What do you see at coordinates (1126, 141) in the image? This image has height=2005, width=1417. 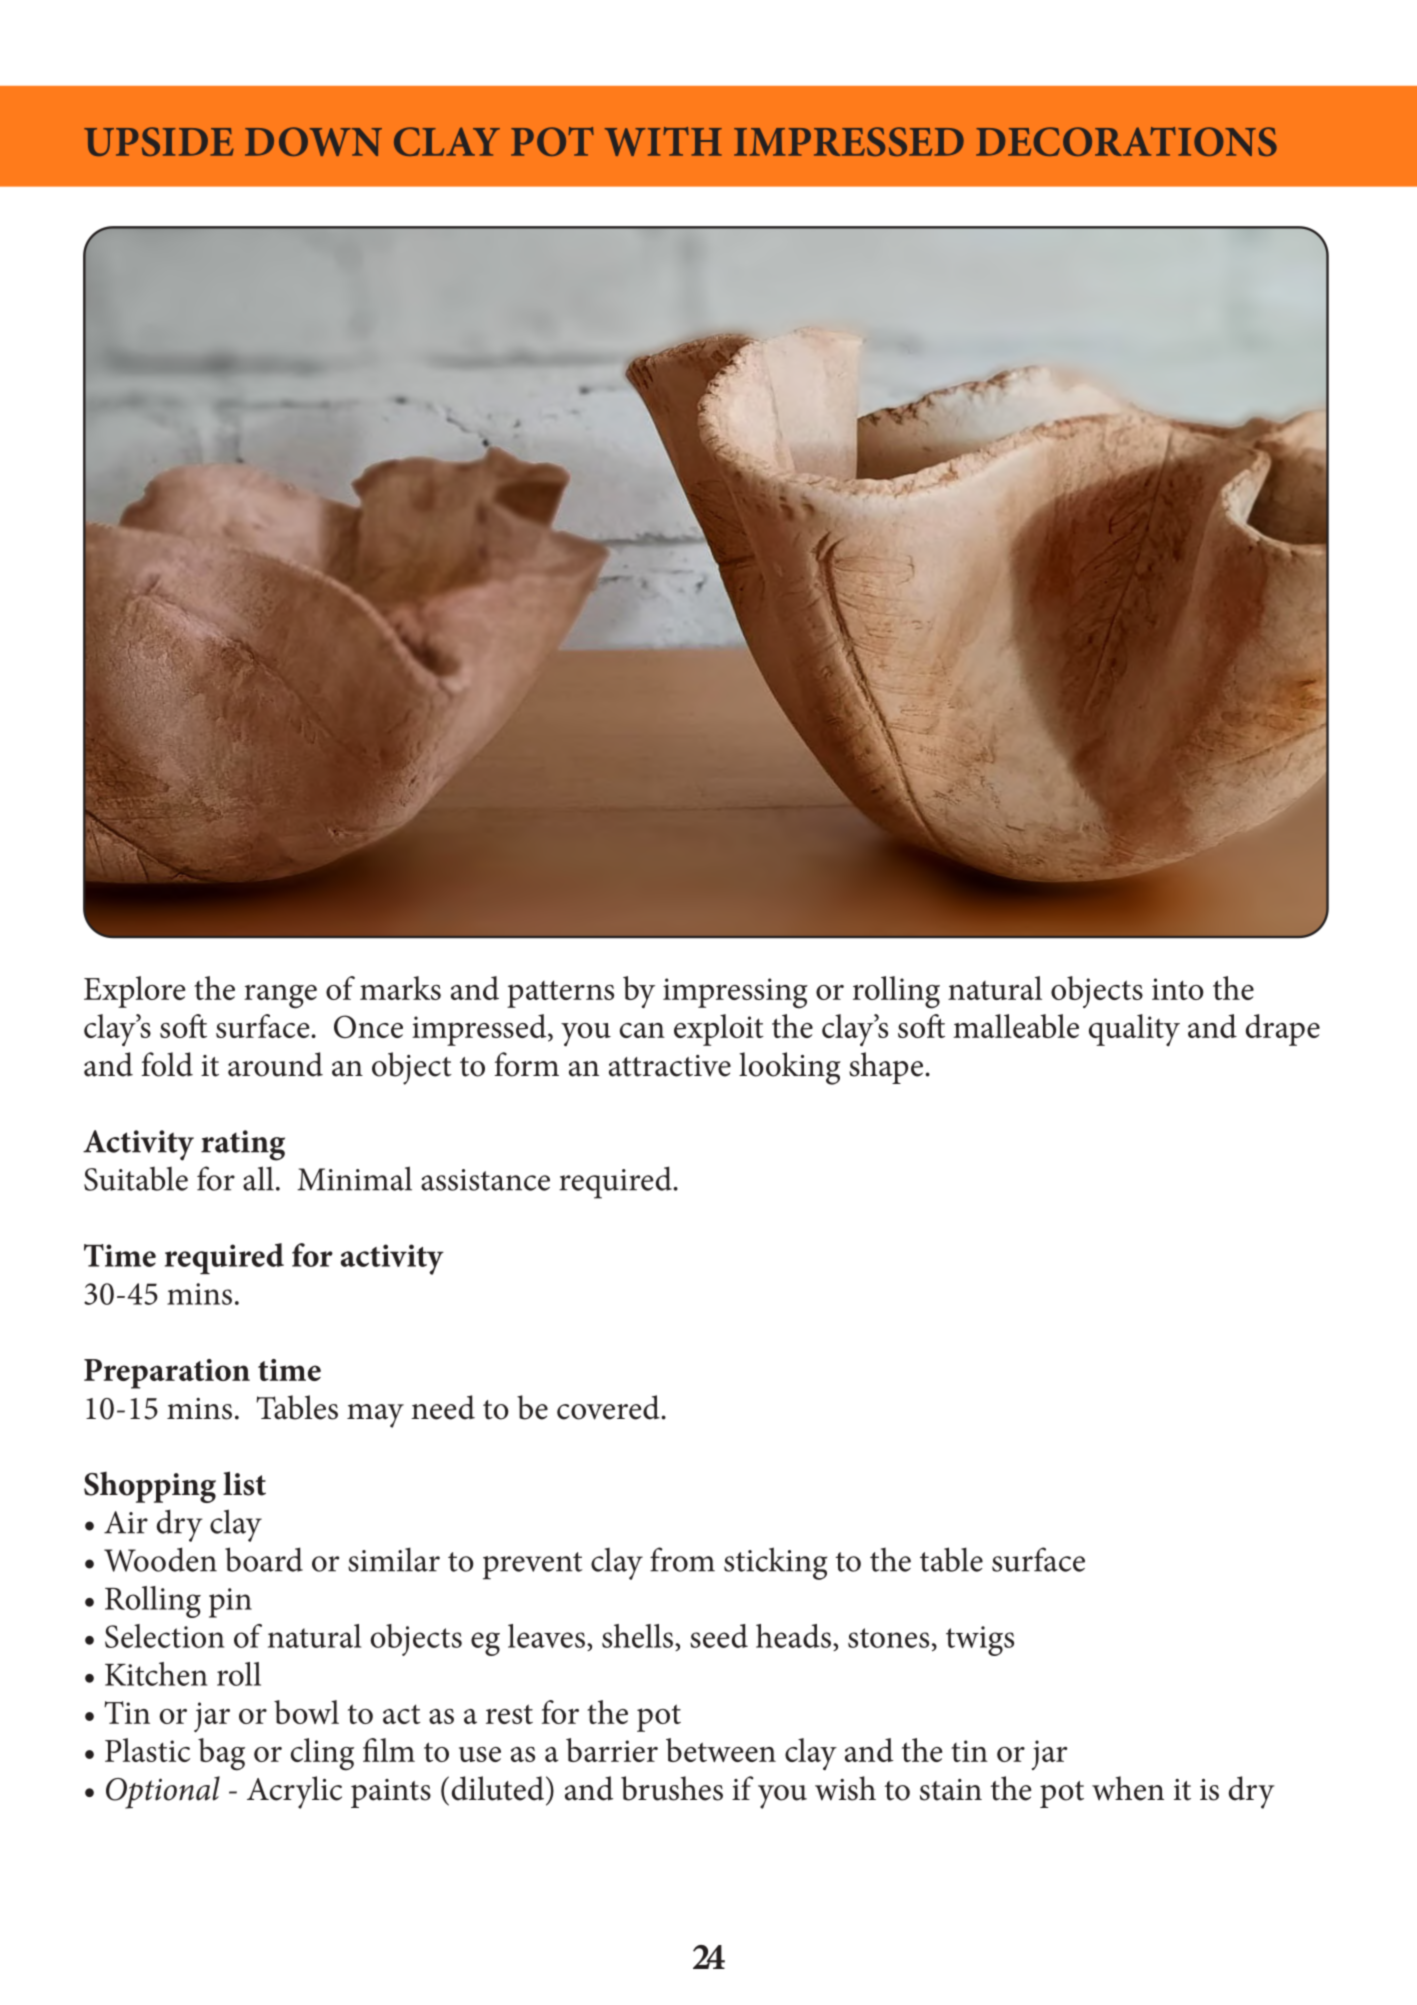 I see `DECORATIONS` at bounding box center [1126, 141].
